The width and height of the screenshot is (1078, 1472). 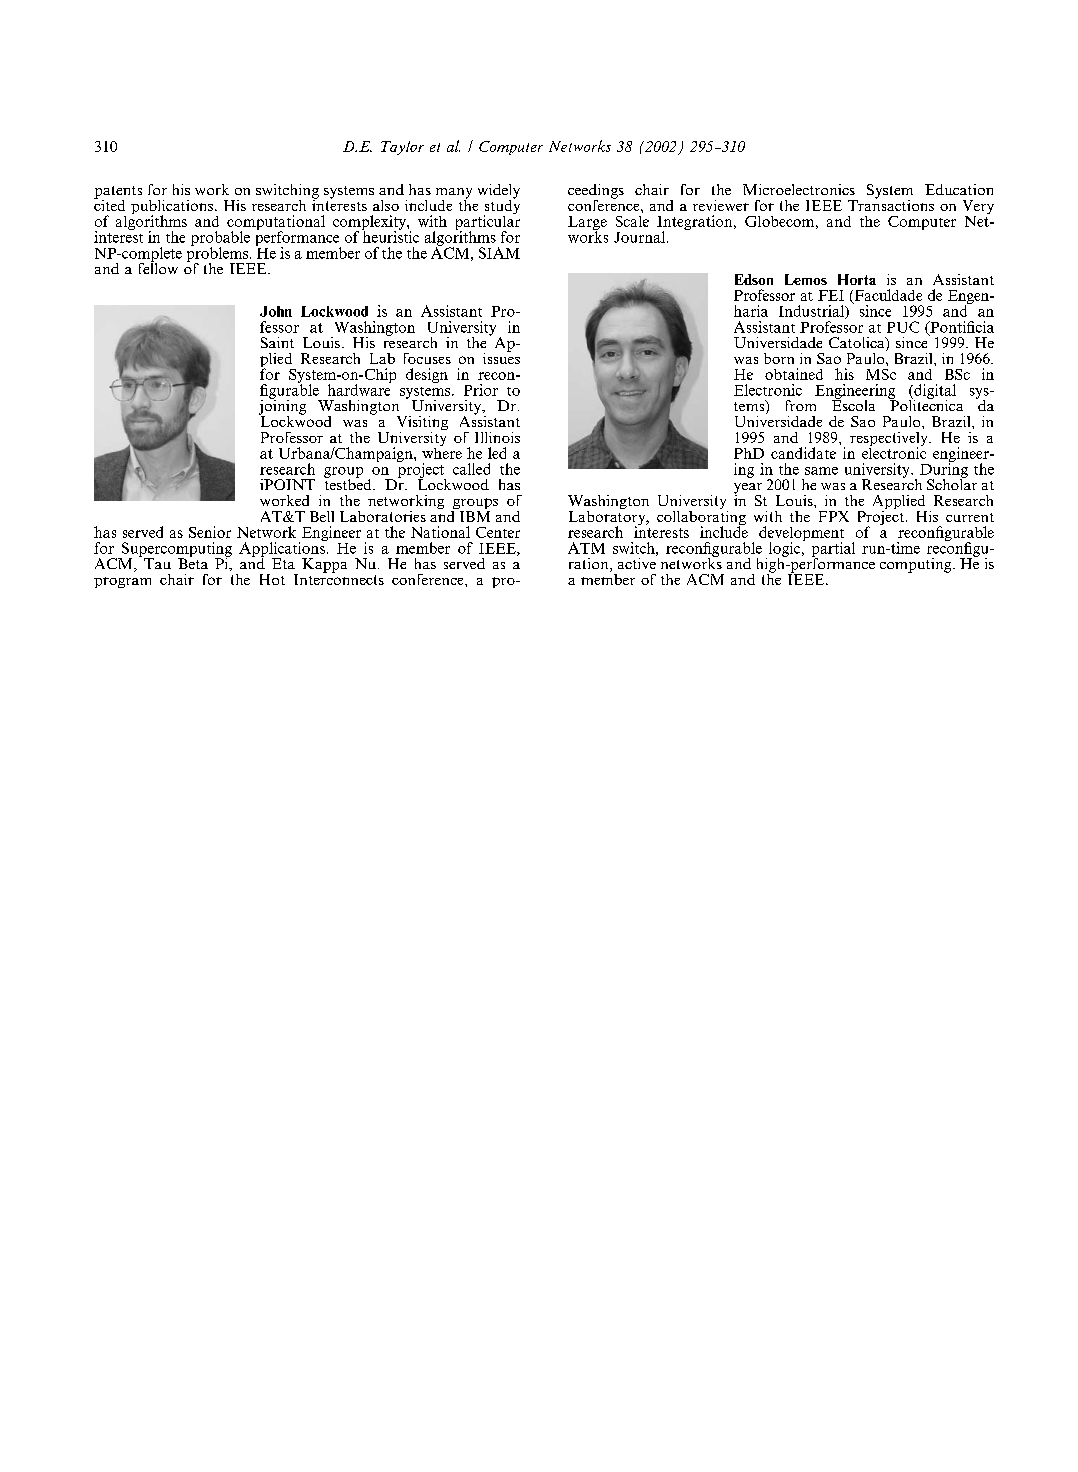 What do you see at coordinates (499, 192) in the screenshot?
I see `widely` at bounding box center [499, 192].
